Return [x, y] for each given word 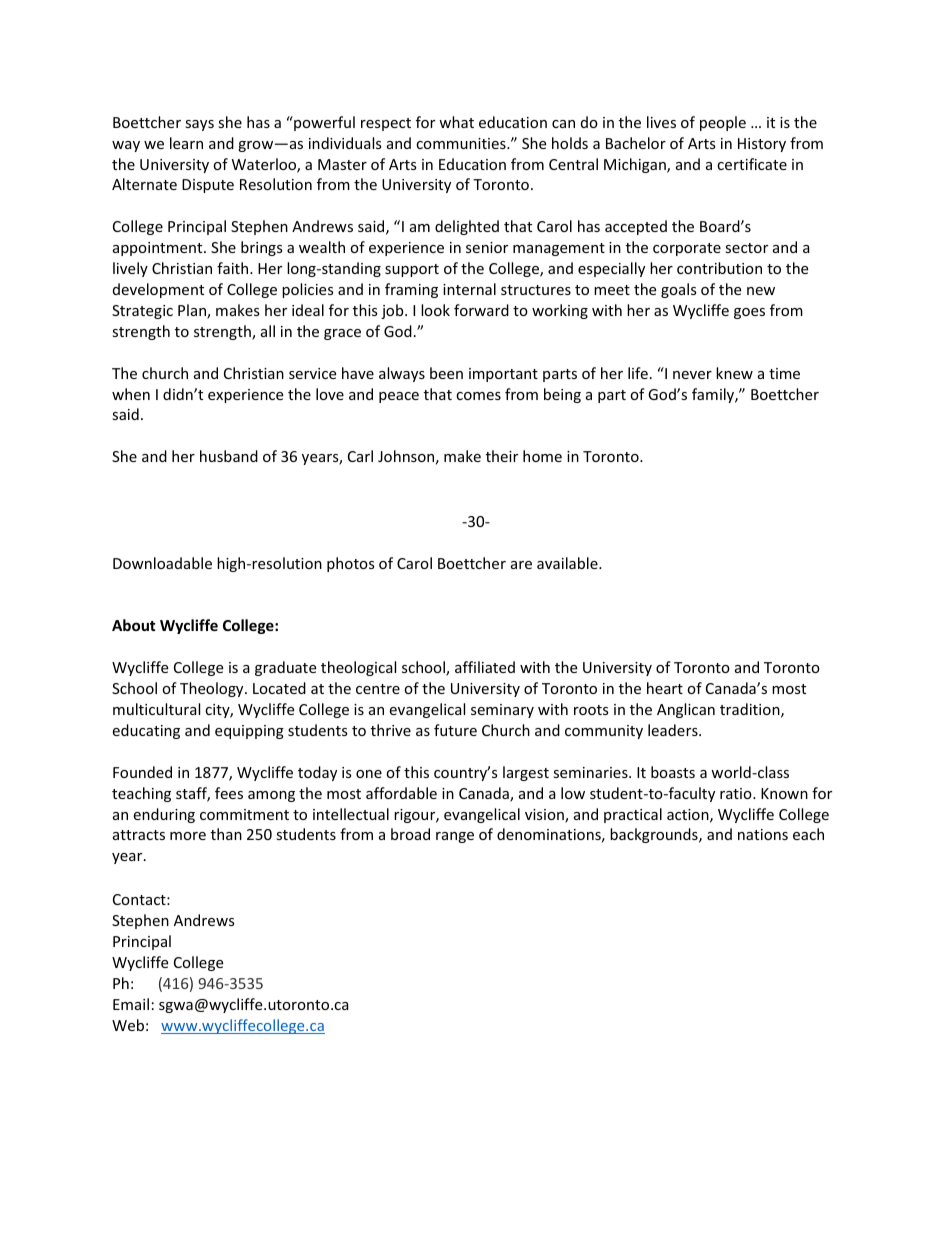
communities [462, 143]
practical [633, 815]
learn [186, 143]
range [455, 837]
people [723, 123]
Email [131, 1004]
